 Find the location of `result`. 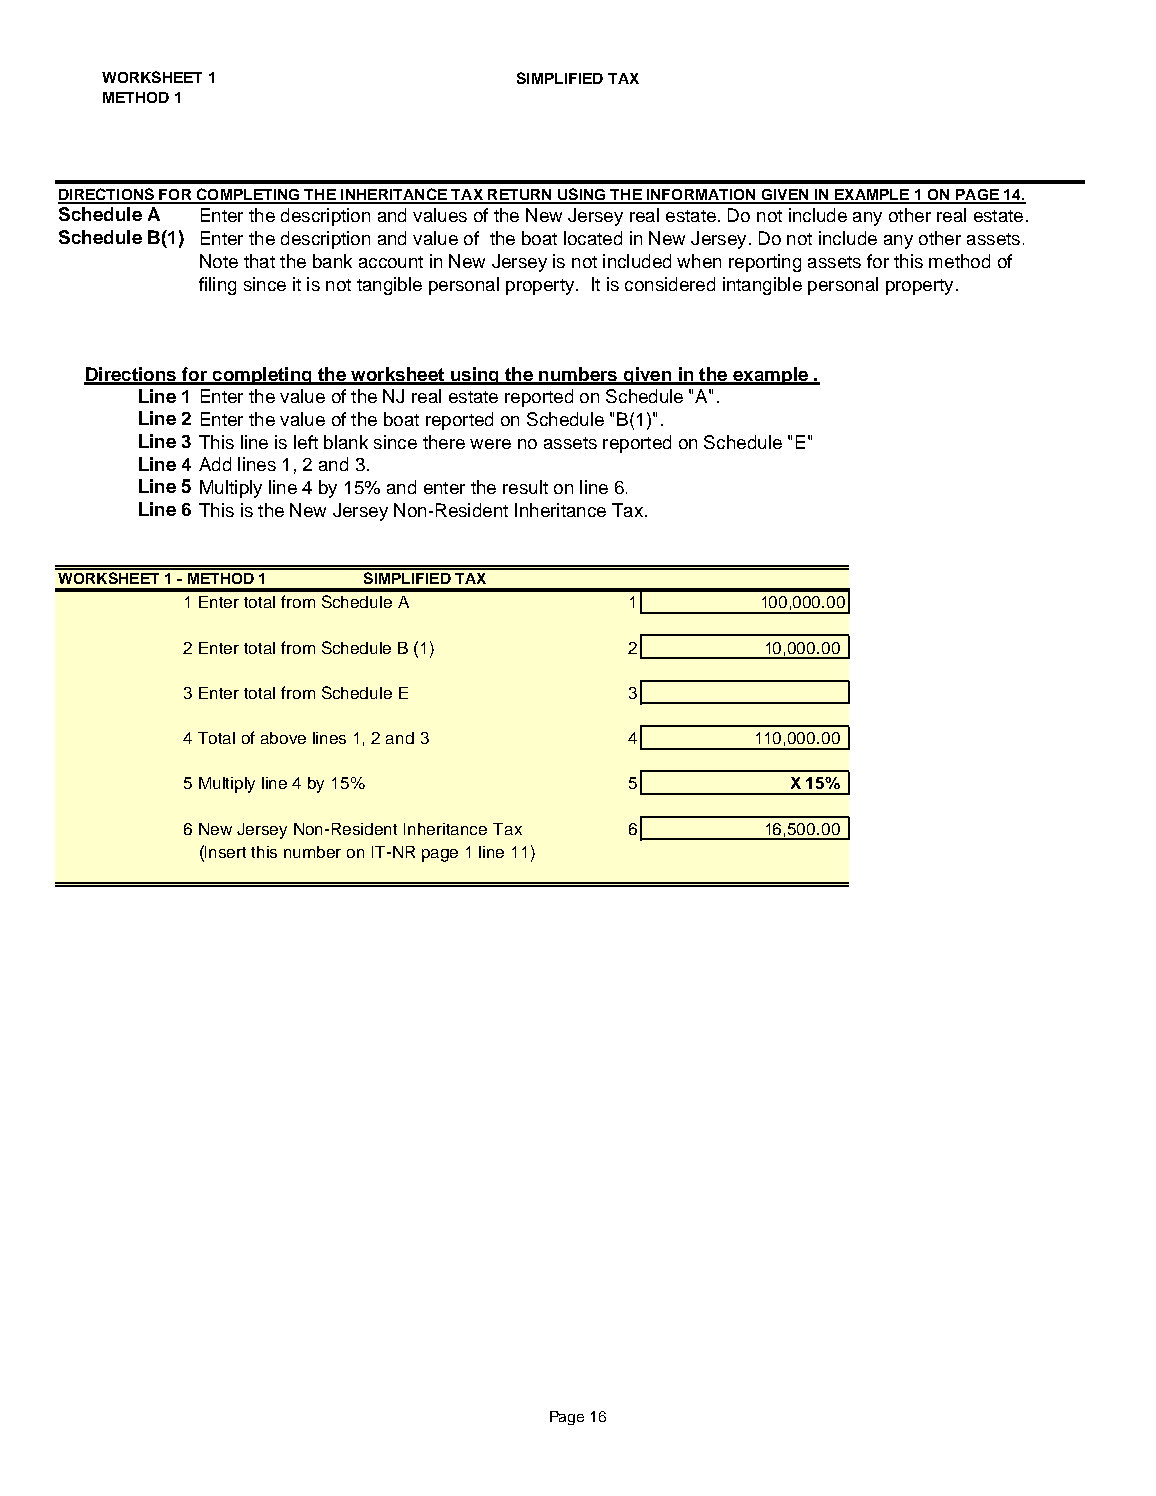

result is located at coordinates (525, 487).
